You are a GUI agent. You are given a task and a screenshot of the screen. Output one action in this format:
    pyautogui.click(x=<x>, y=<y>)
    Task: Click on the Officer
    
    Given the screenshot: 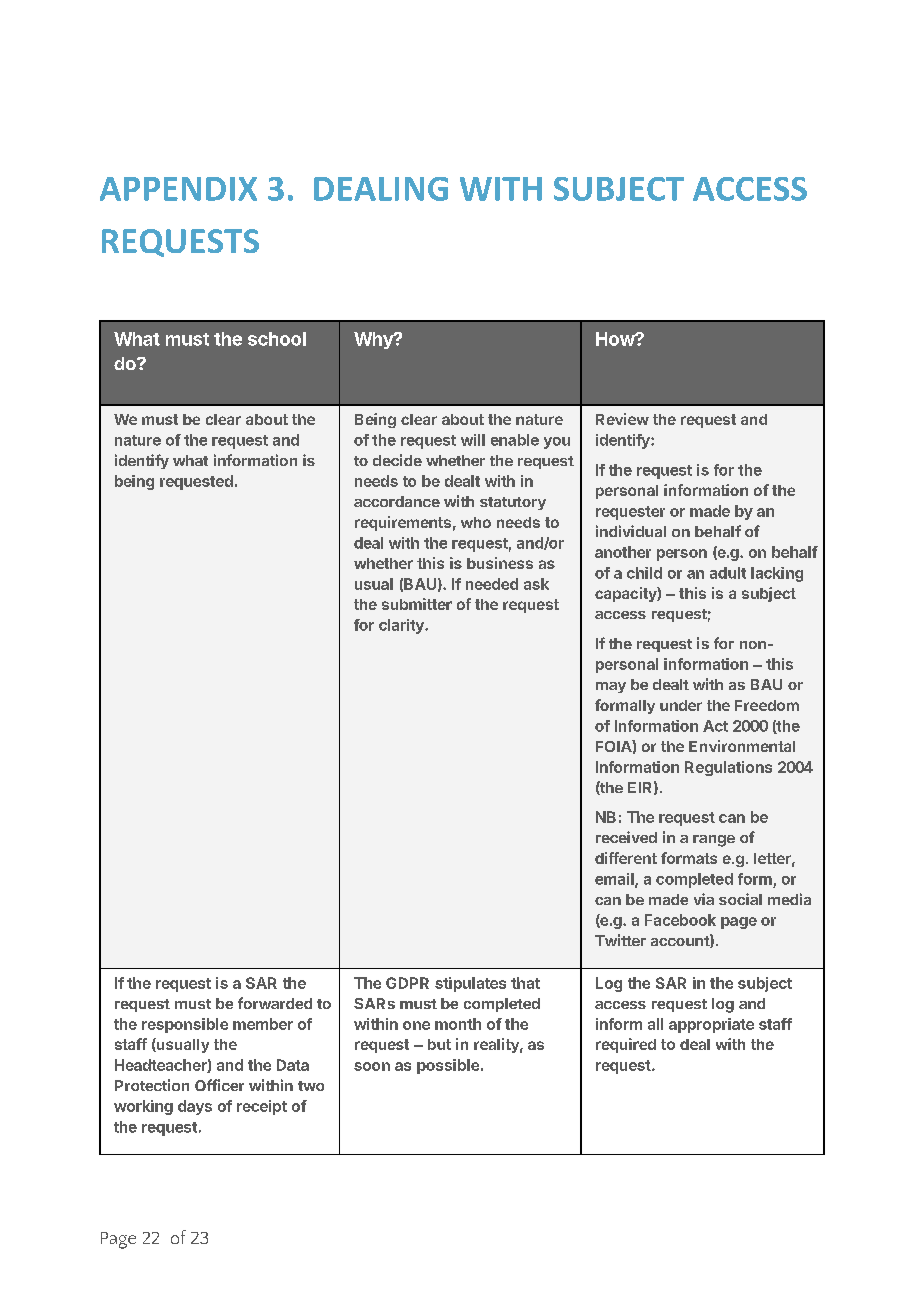 What is the action you would take?
    pyautogui.click(x=219, y=1085)
